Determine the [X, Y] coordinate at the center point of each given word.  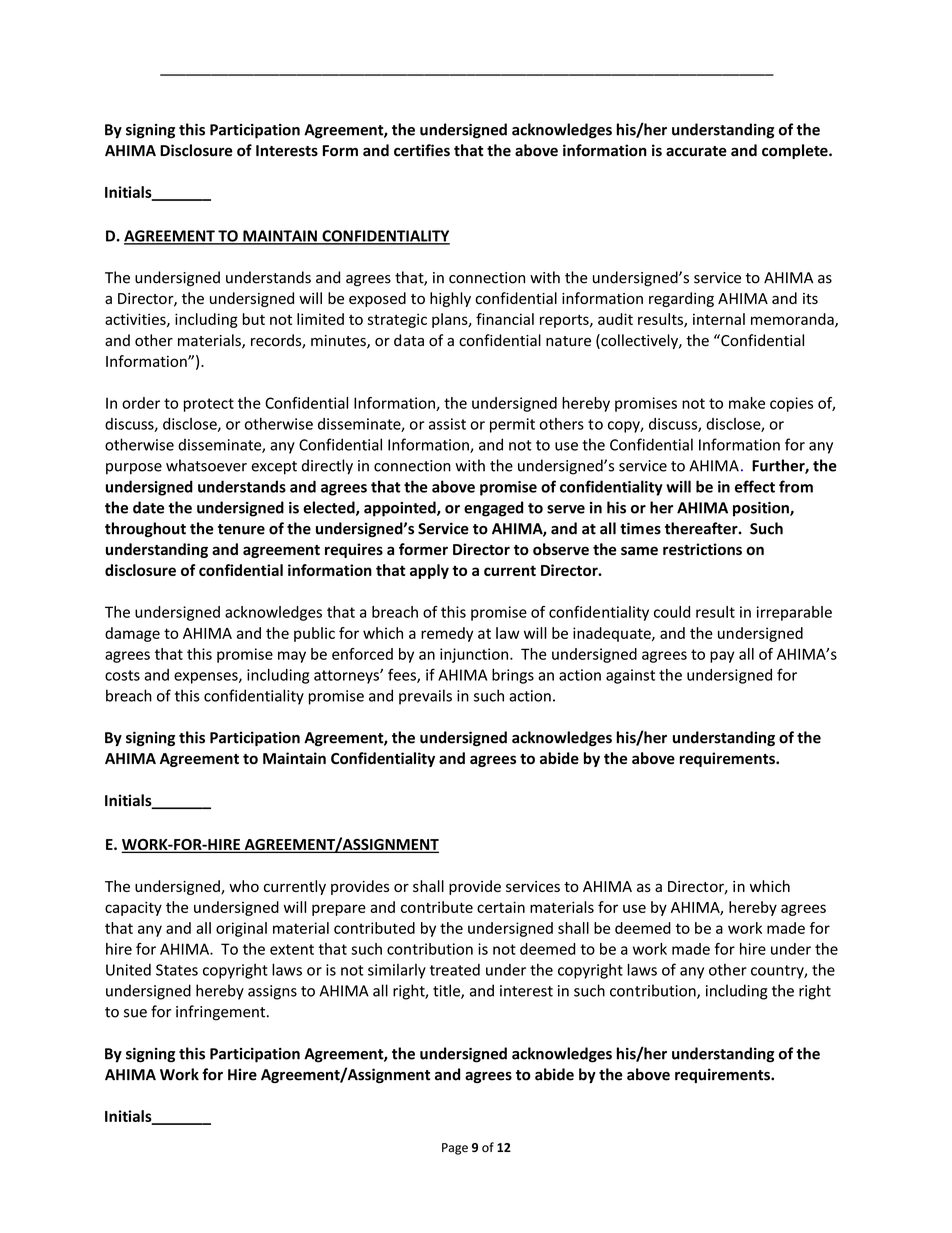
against [630, 676]
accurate [696, 151]
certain [501, 907]
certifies [422, 150]
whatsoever [206, 465]
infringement [222, 1013]
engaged [493, 509]
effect [755, 486]
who [244, 886]
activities [136, 320]
